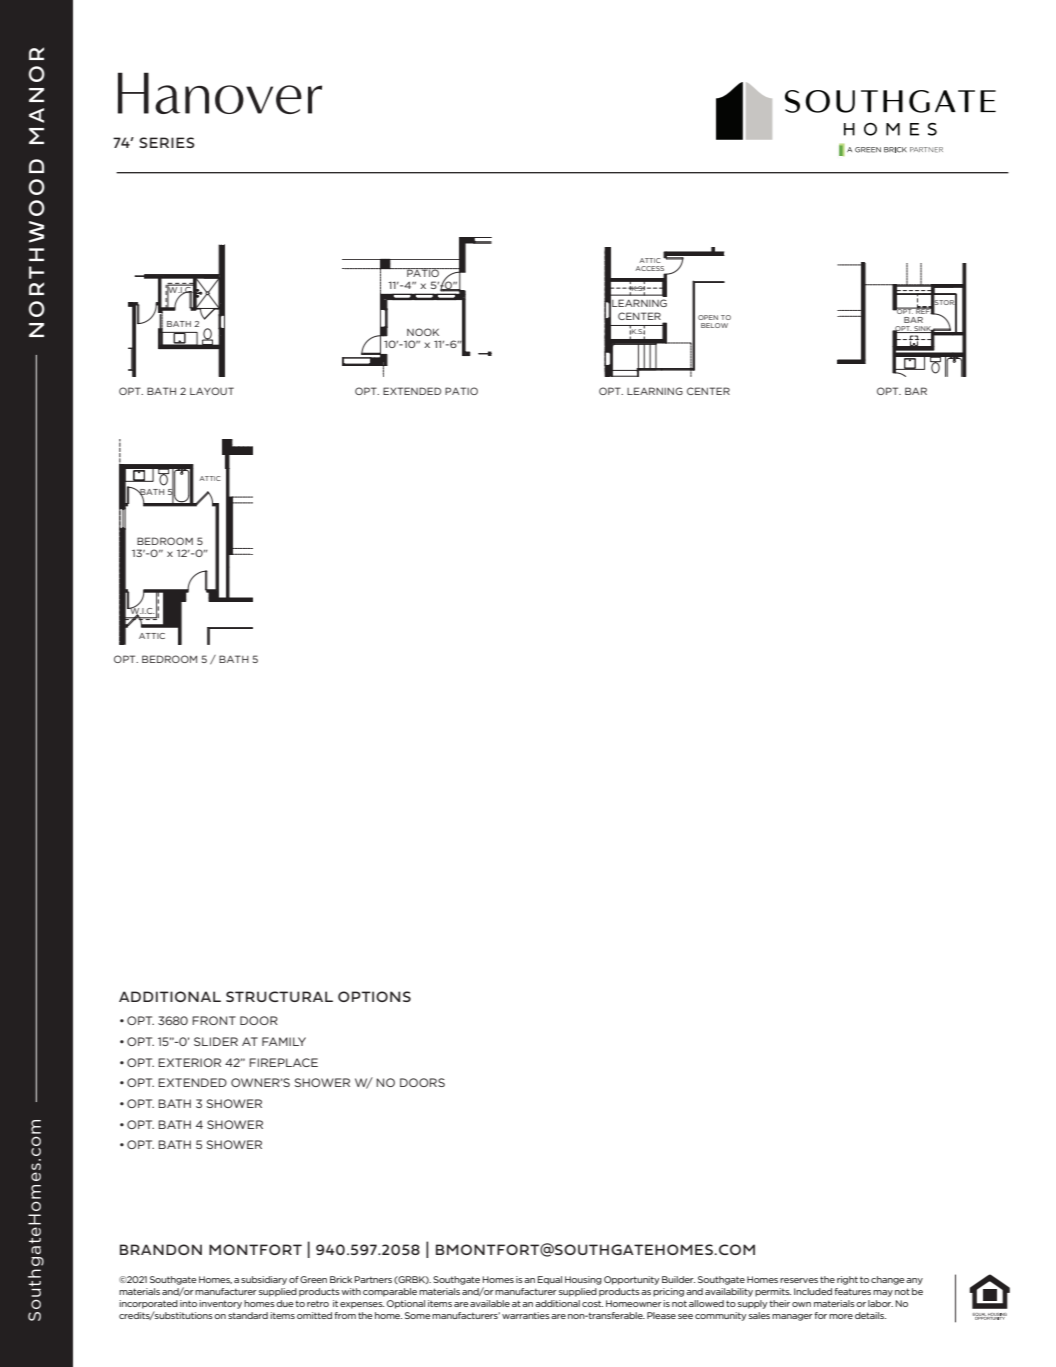 Image resolution: width=1056 pixels, height=1367 pixels. Describe the element at coordinates (651, 270) in the page. I see `ACCESS` at that location.
